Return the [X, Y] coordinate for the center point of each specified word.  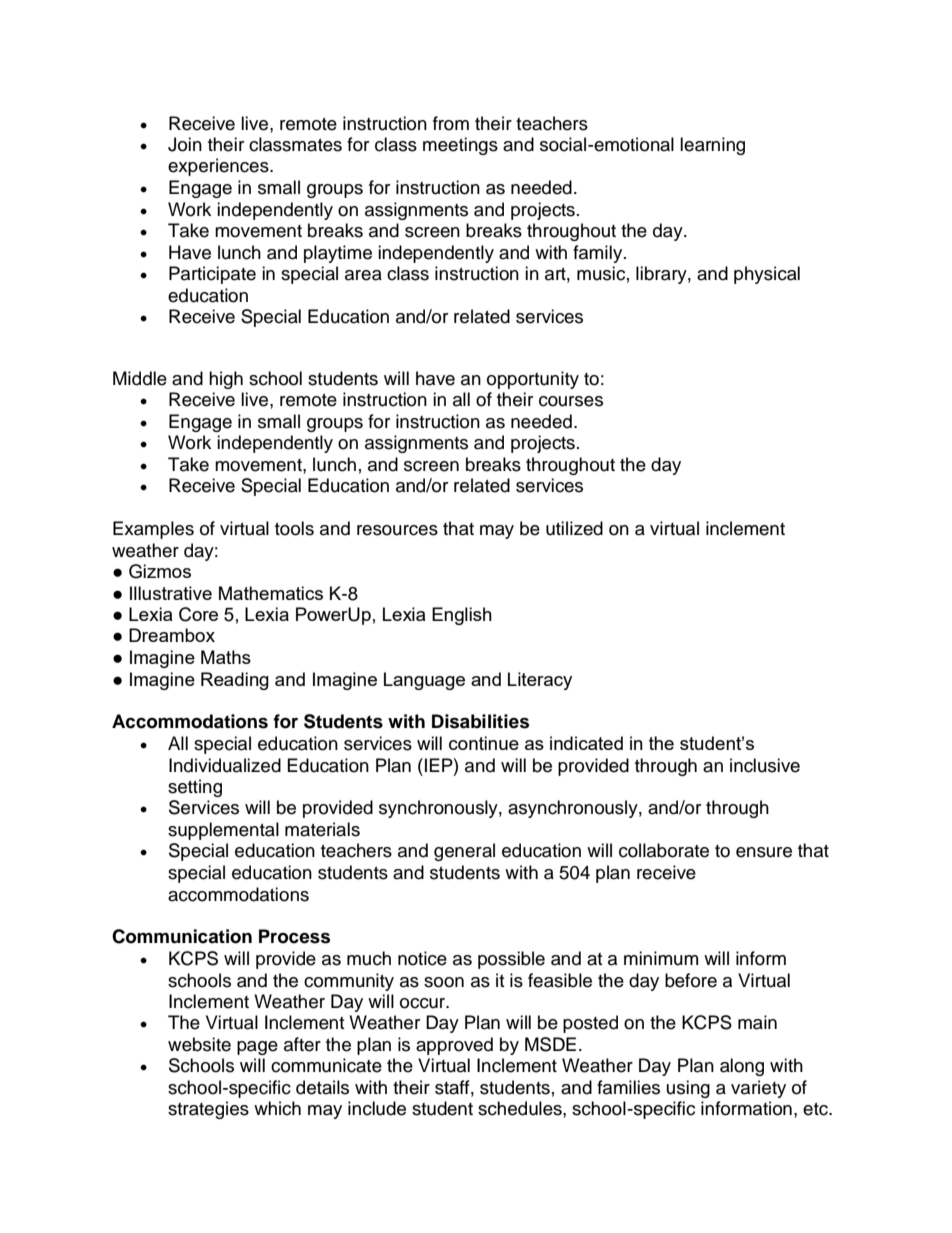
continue [484, 743]
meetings [460, 146]
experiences [219, 167]
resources [397, 530]
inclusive [765, 765]
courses [571, 401]
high [226, 380]
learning [712, 146]
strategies [208, 1110]
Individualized [225, 765]
